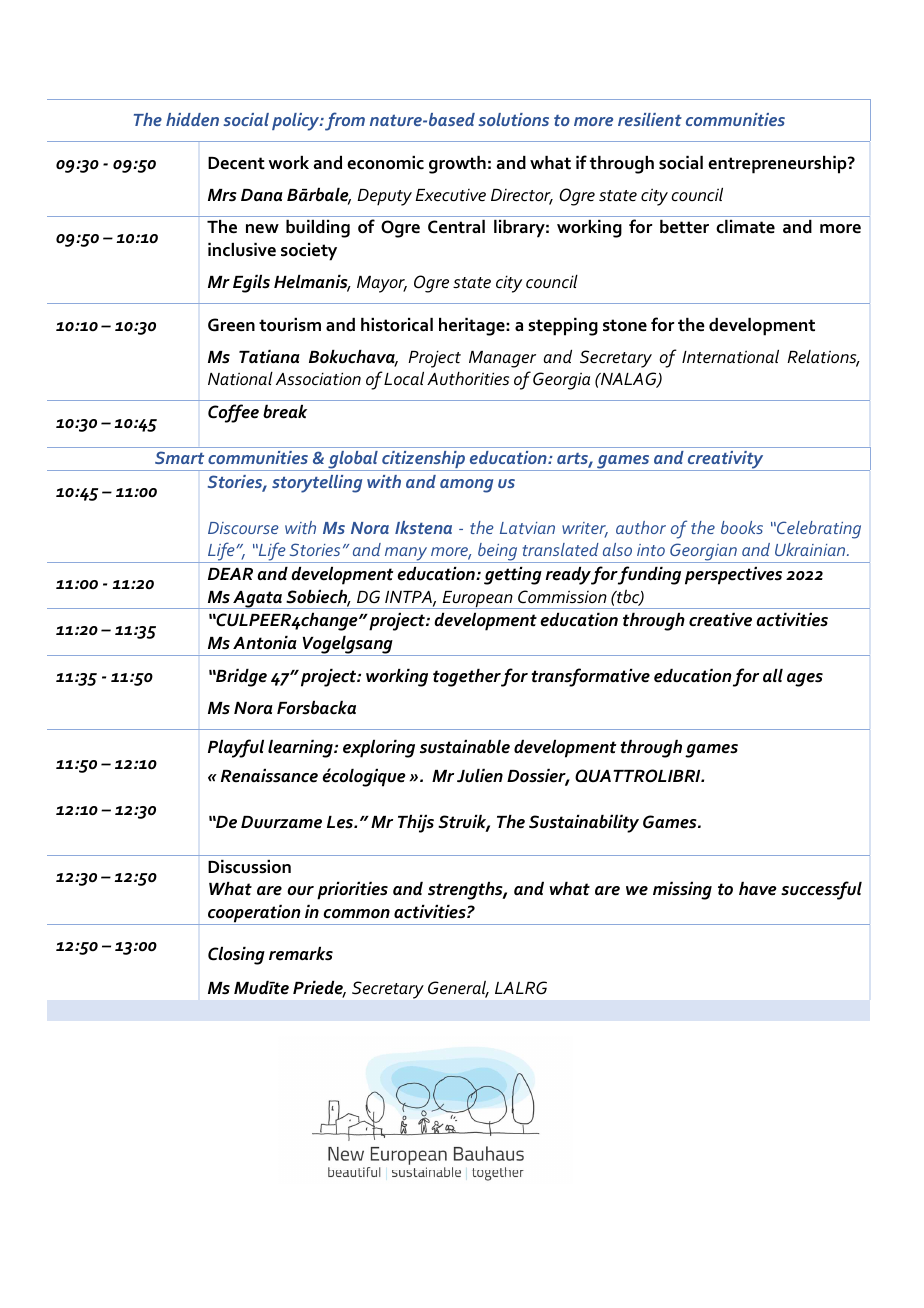 This image has width=924, height=1308. What do you see at coordinates (265, 643) in the image?
I see `Antonia` at bounding box center [265, 643].
